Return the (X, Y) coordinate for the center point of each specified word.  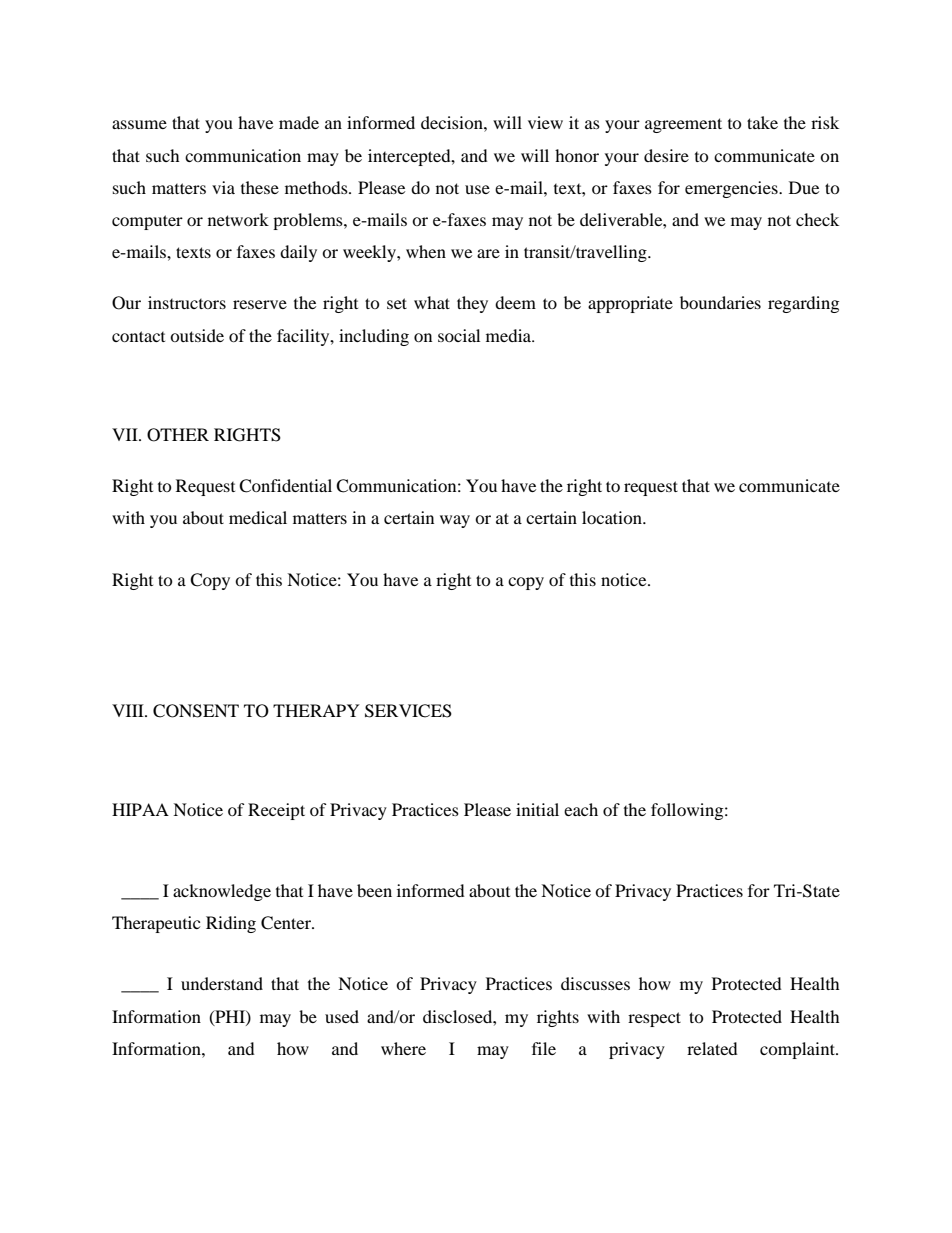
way (455, 521)
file (544, 1048)
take (762, 122)
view (545, 122)
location (613, 517)
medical (258, 517)
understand (222, 983)
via (223, 187)
